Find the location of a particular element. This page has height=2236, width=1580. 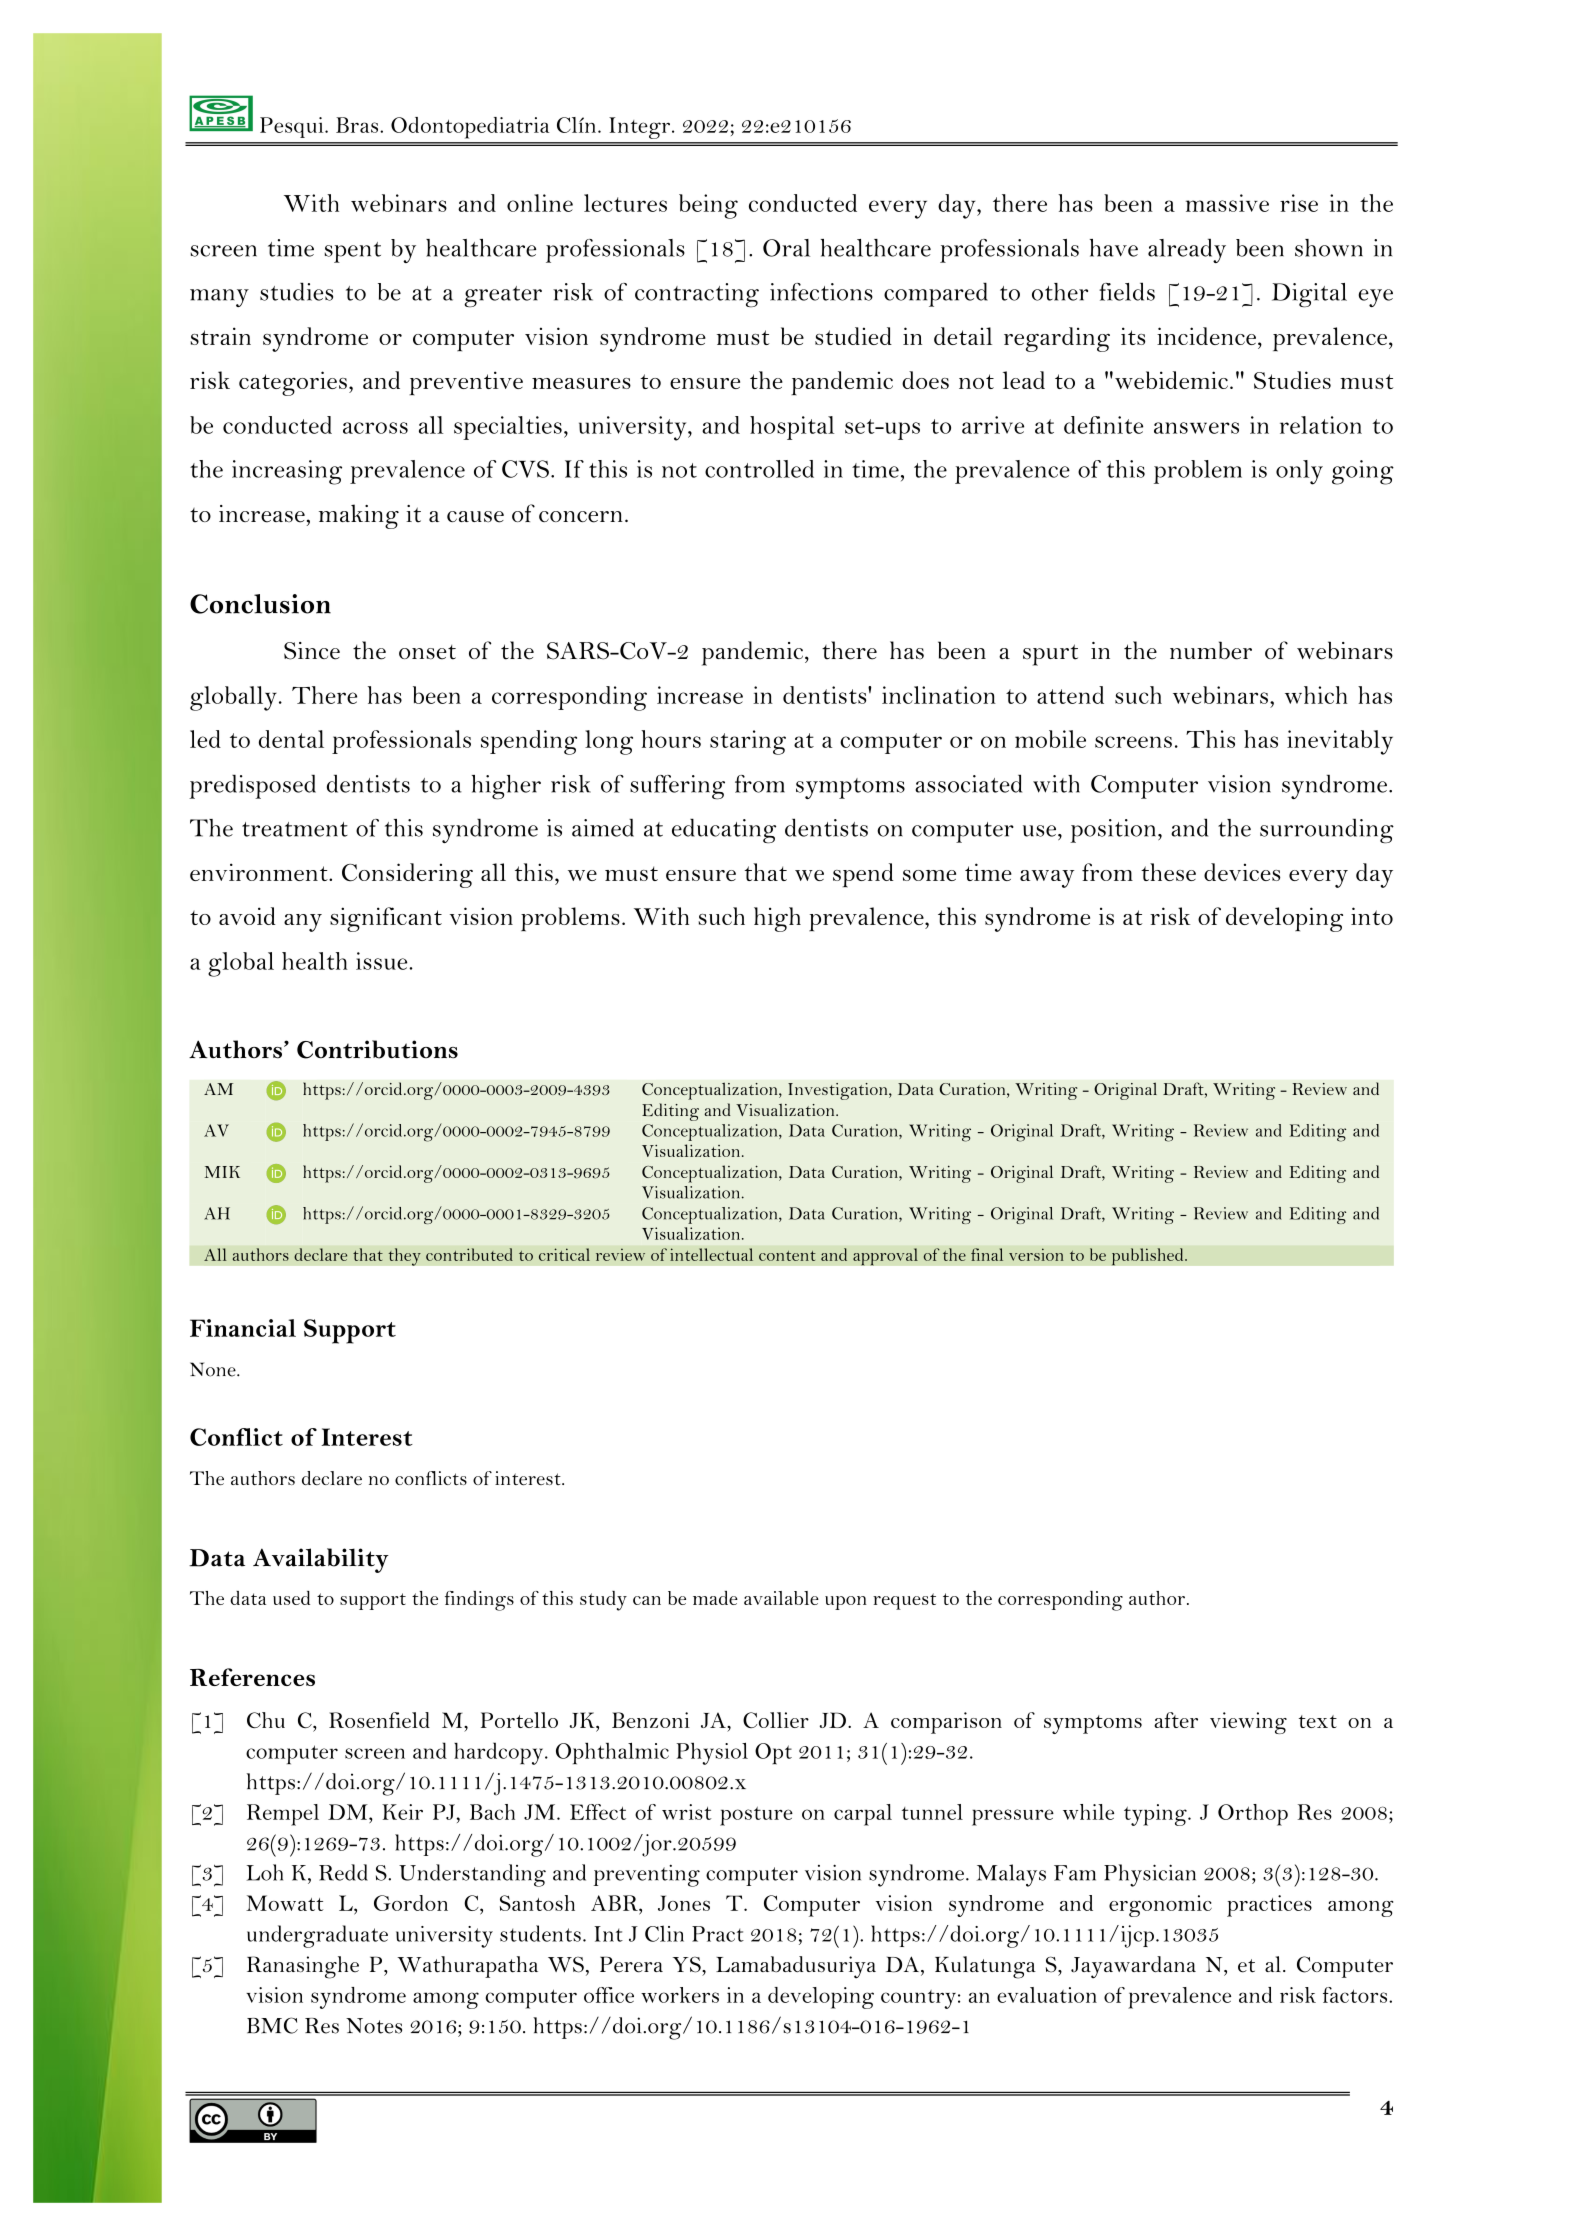

Contributions is located at coordinates (377, 1049).
